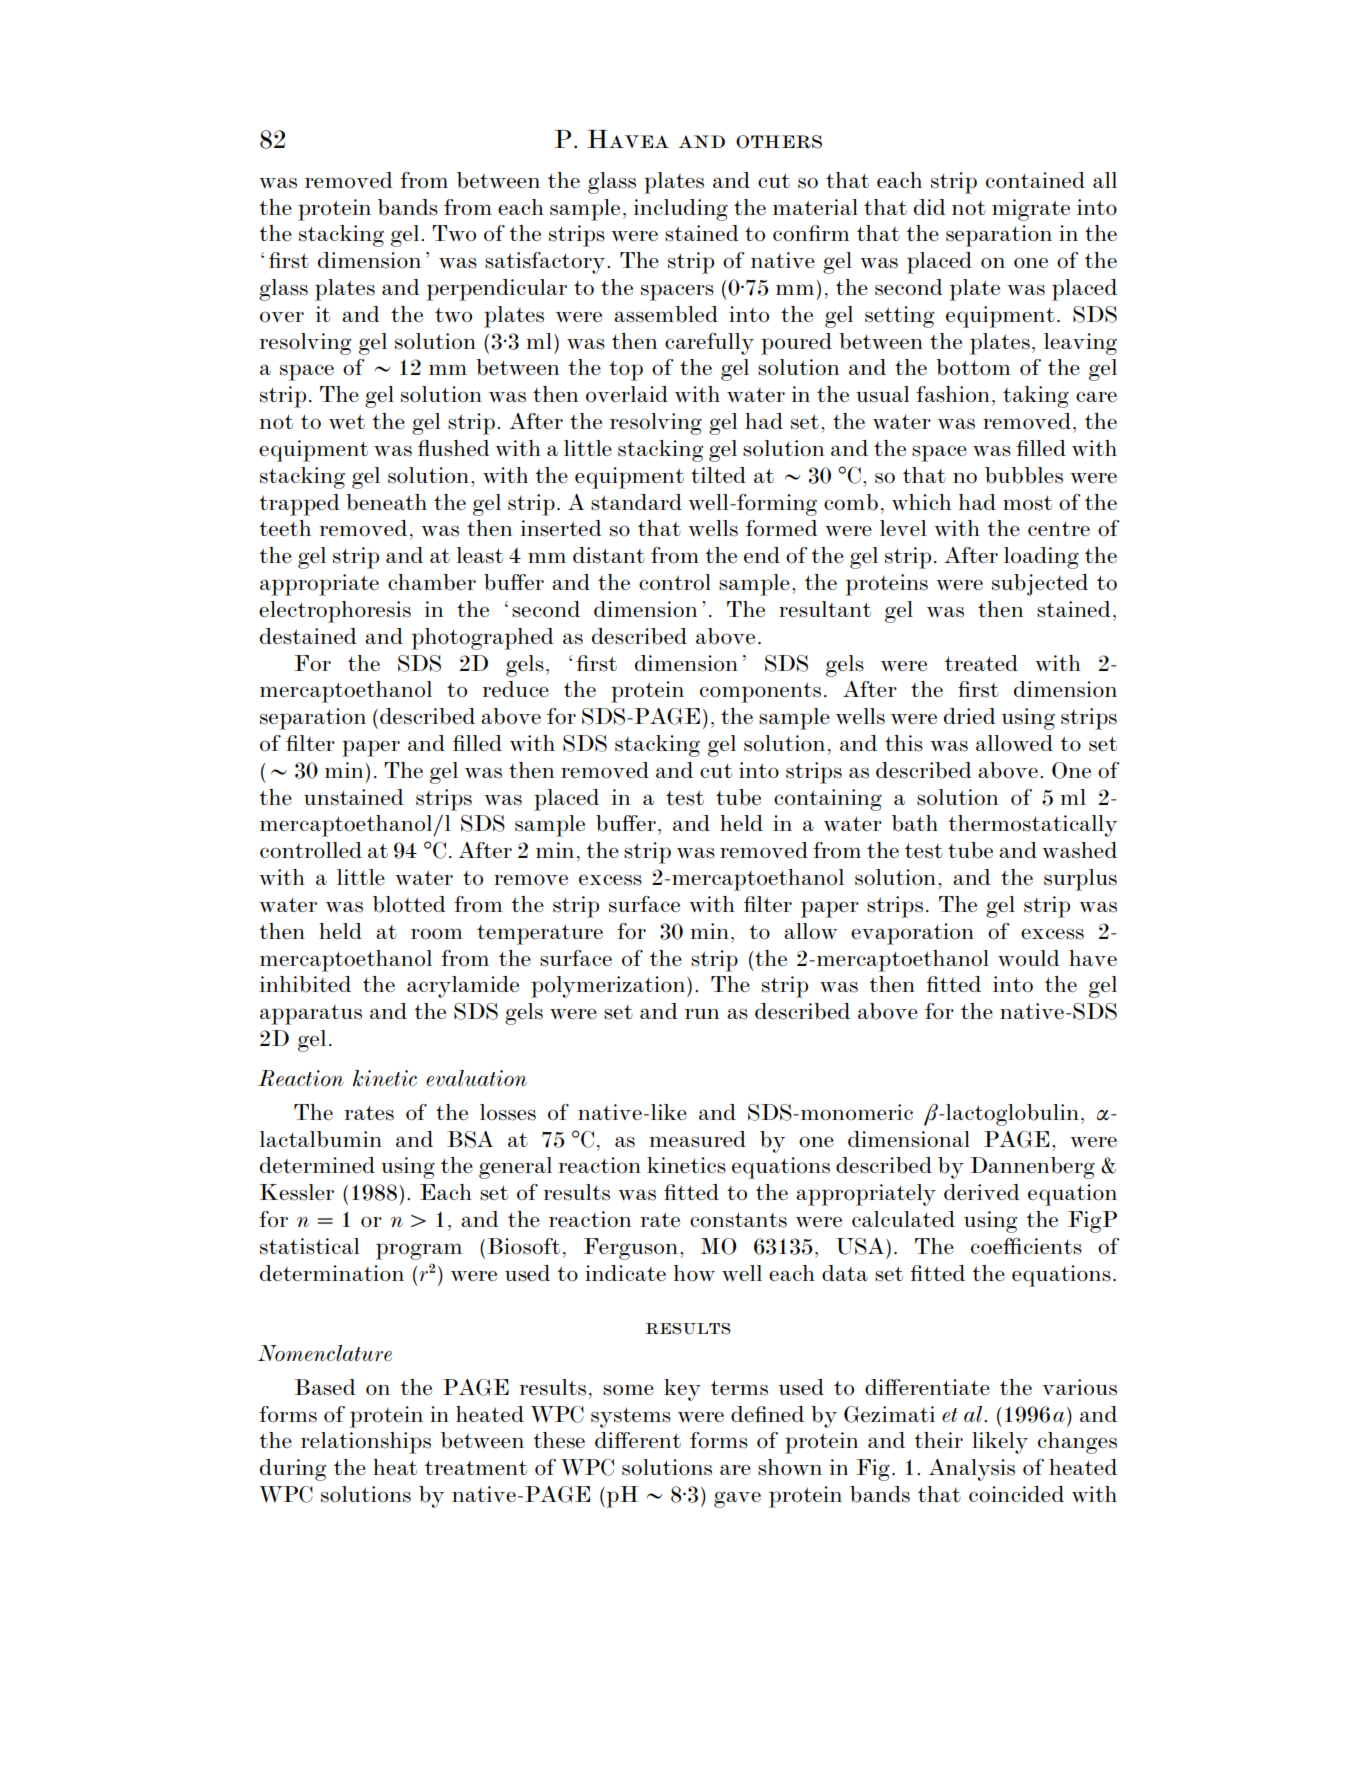 This screenshot has height=1770, width=1368. Describe the element at coordinates (496, 290) in the screenshot. I see `perpendicular` at that location.
